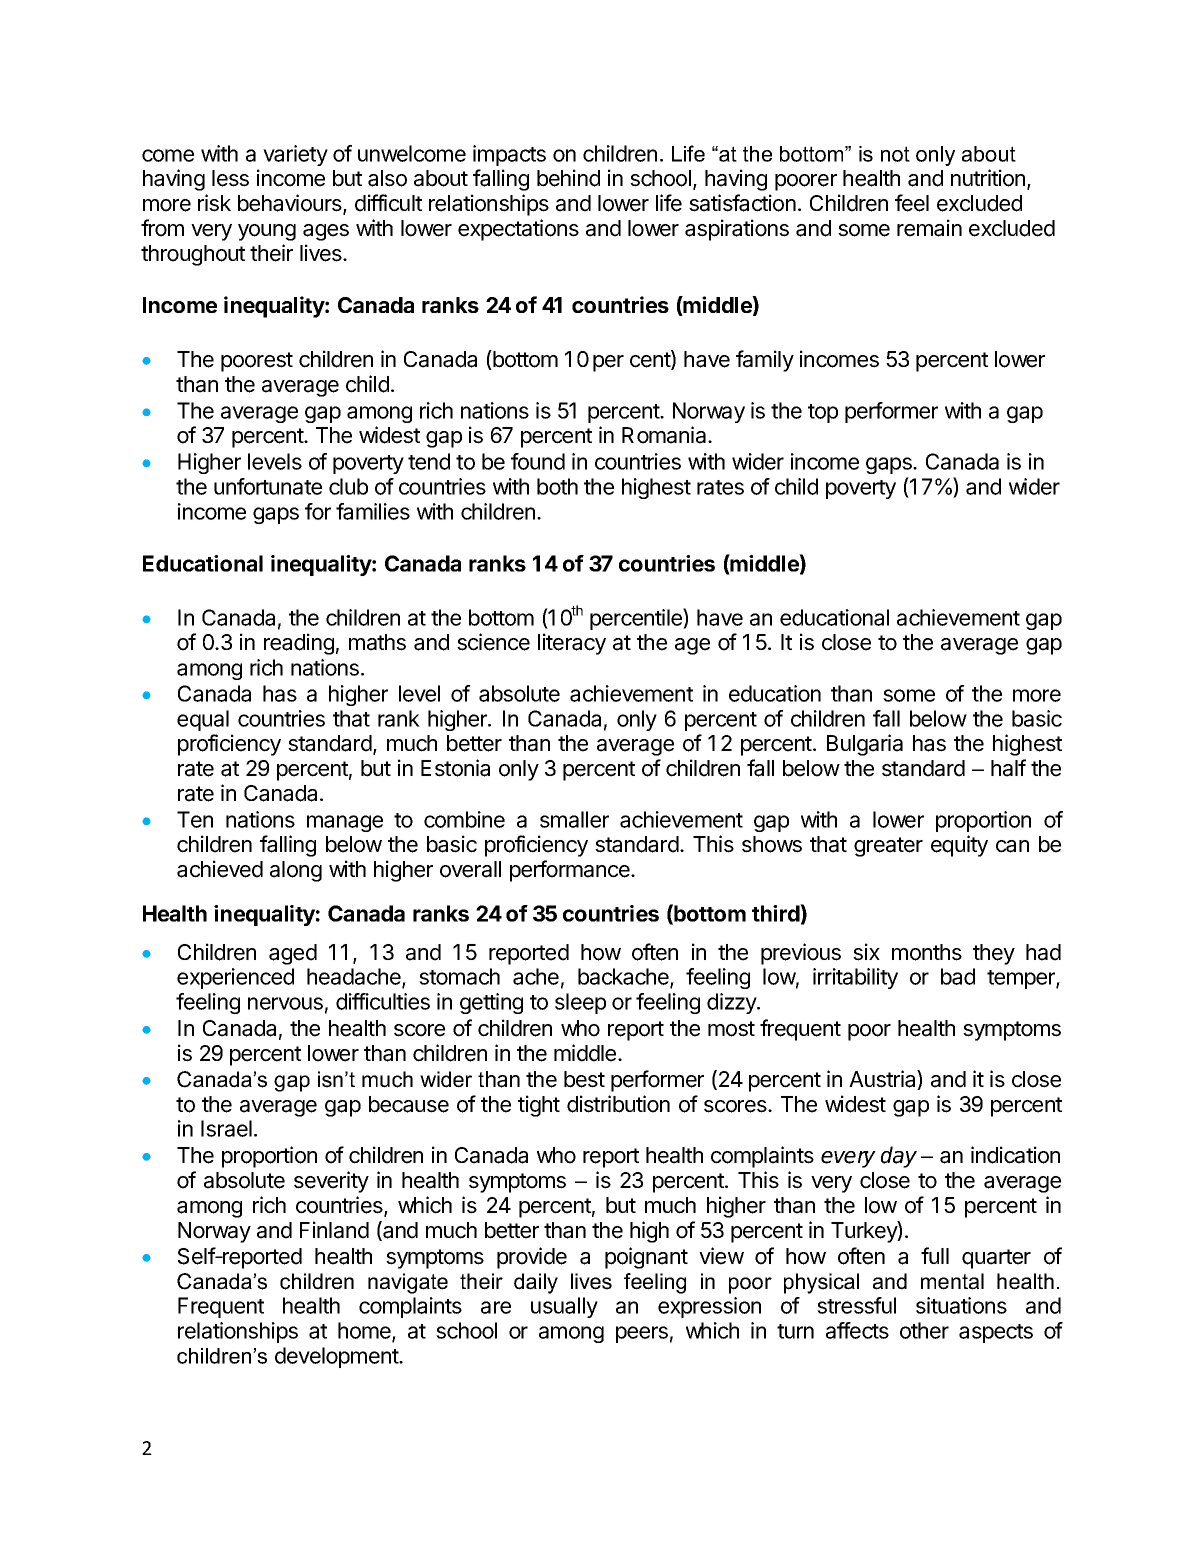  What do you see at coordinates (291, 204) in the screenshot?
I see `behaviours` at bounding box center [291, 204].
